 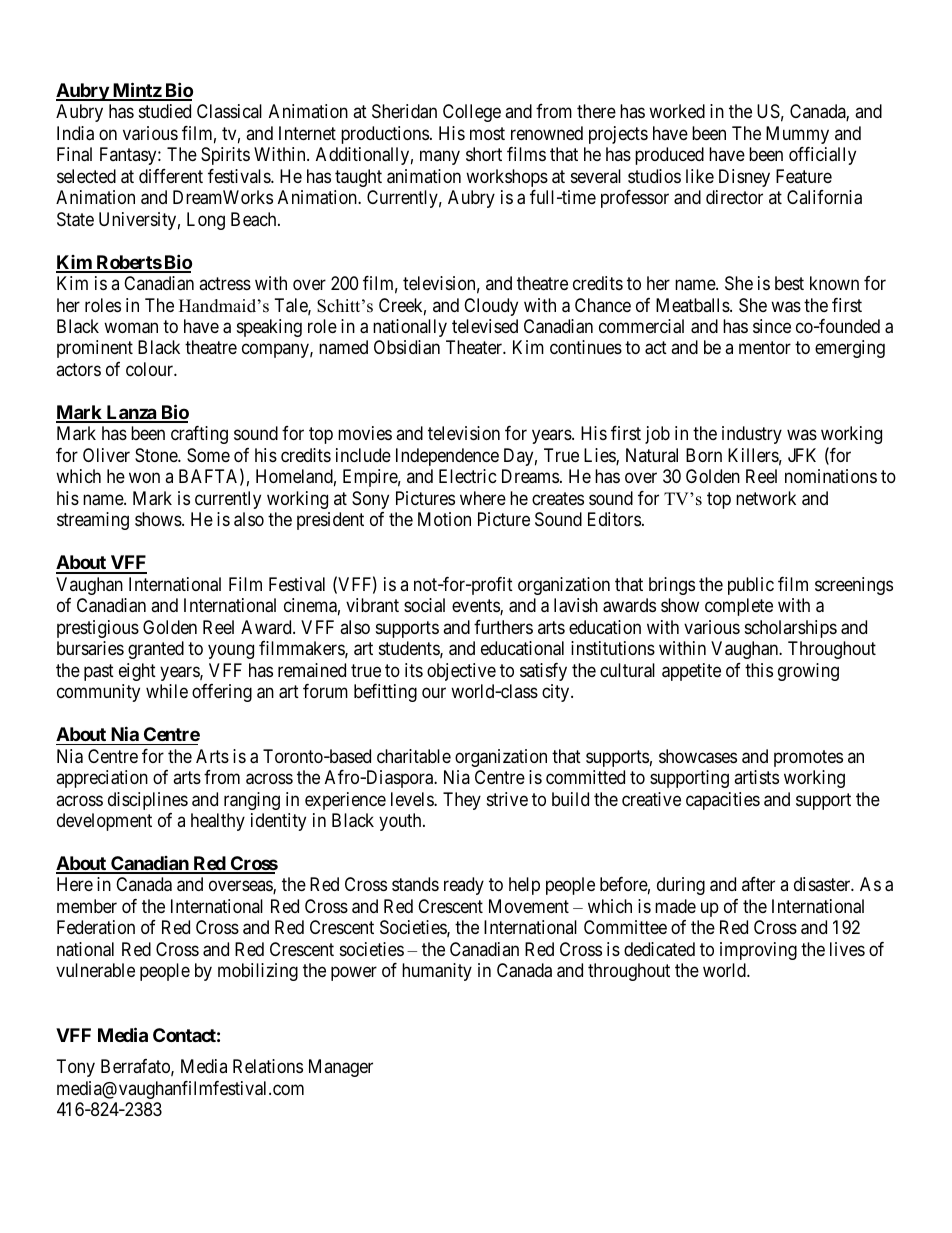 I want to click on Tony, so click(x=76, y=1068).
